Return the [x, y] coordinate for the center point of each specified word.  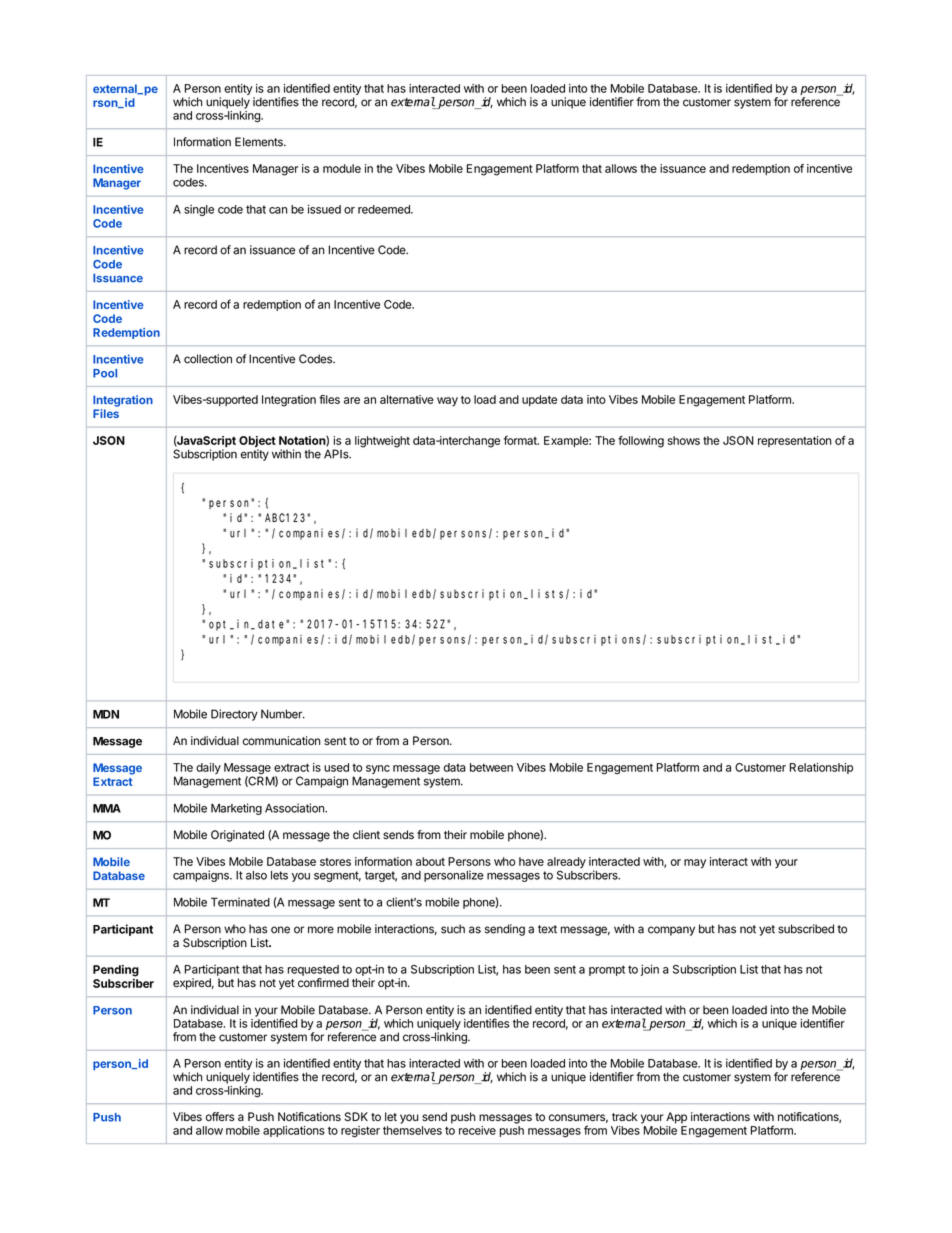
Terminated [240, 902]
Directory [234, 715]
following [641, 442]
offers [220, 1117]
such [453, 929]
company [671, 931]
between [491, 767]
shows [683, 440]
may [695, 864]
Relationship [821, 768]
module [342, 168]
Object [257, 443]
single [199, 210]
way [447, 402]
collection [208, 359]
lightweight [382, 442]
